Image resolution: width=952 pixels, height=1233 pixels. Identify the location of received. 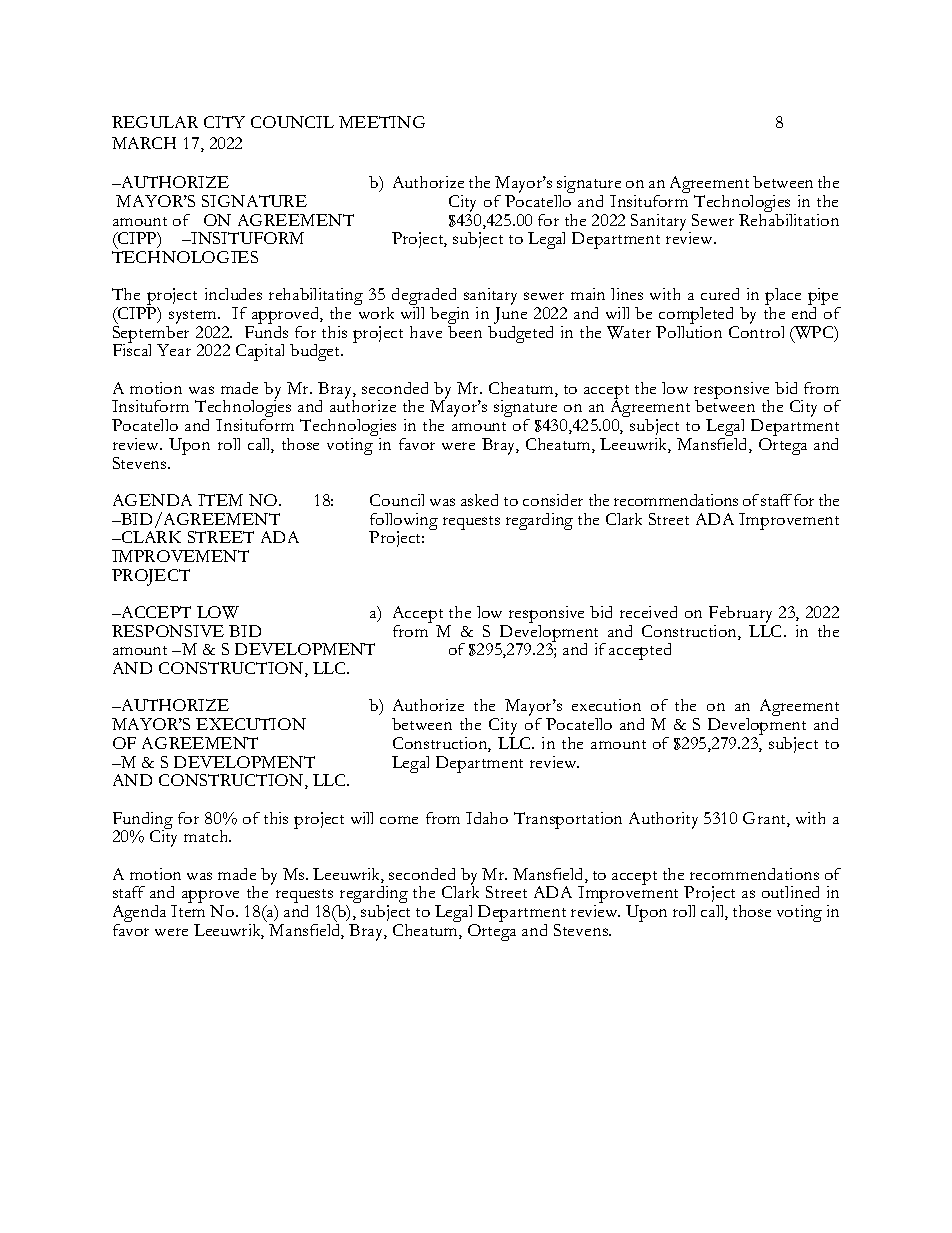
(648, 612).
